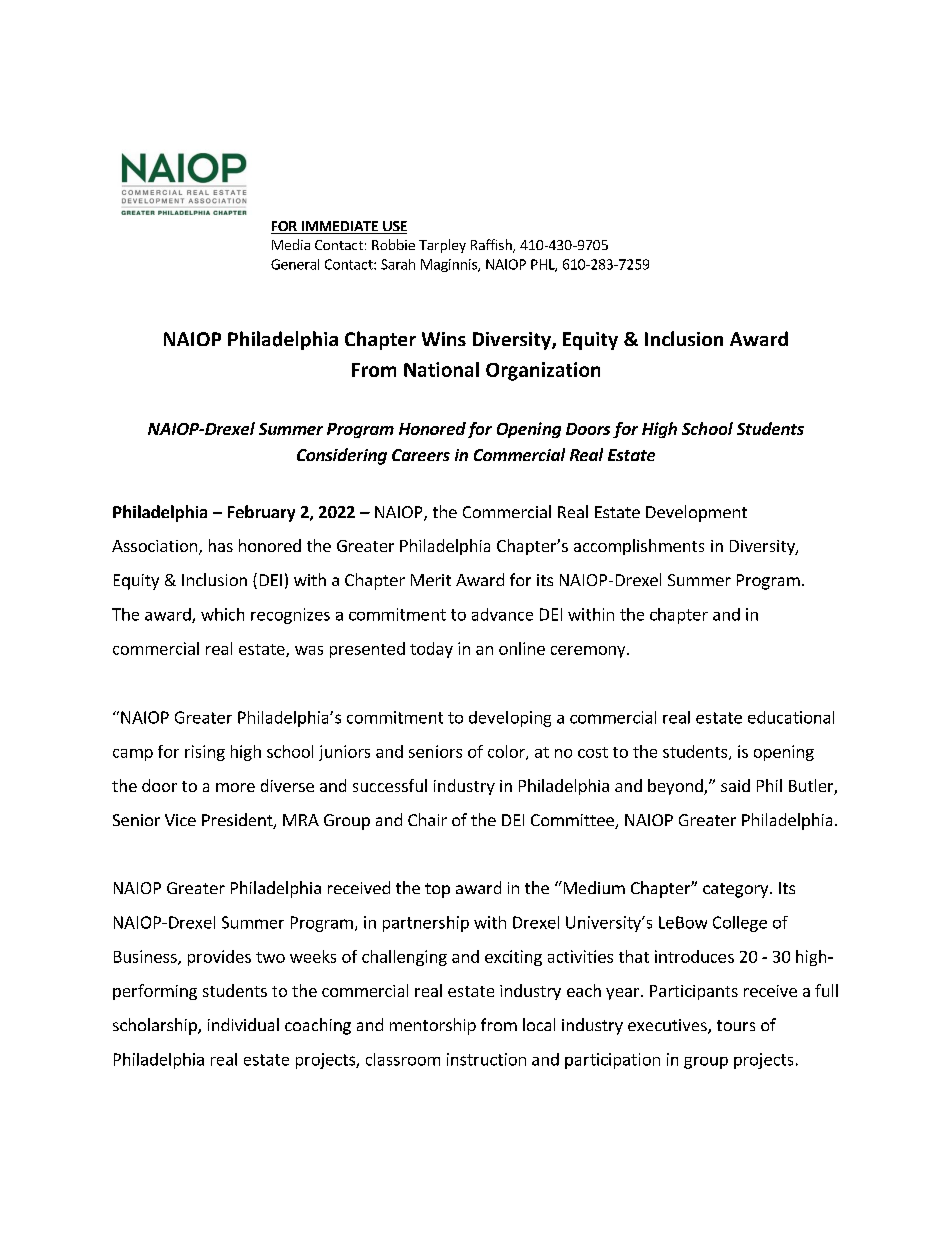 Image resolution: width=952 pixels, height=1233 pixels. Describe the element at coordinates (522, 648) in the screenshot. I see `online` at that location.
